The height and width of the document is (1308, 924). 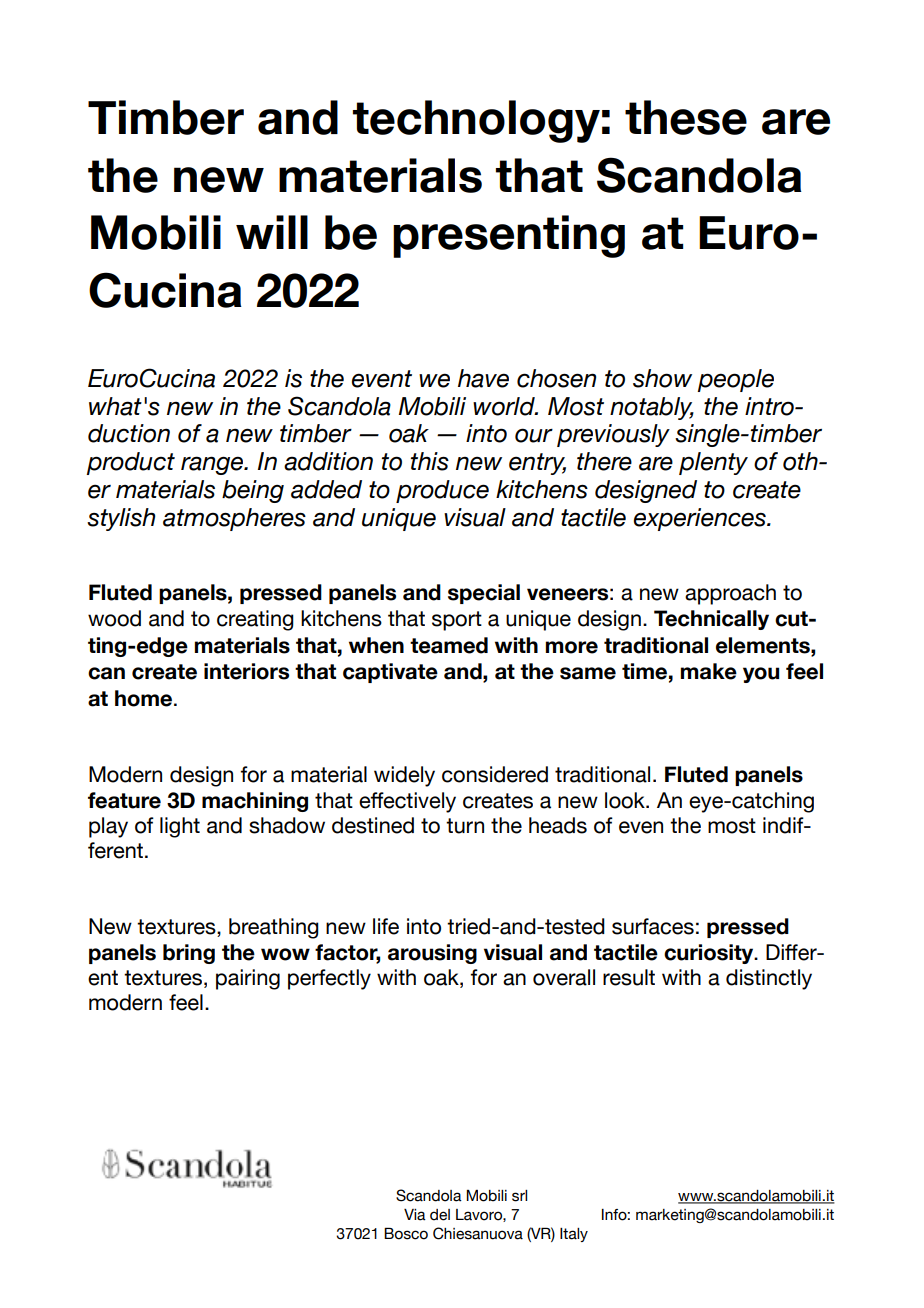 I want to click on Via, so click(x=415, y=1215).
